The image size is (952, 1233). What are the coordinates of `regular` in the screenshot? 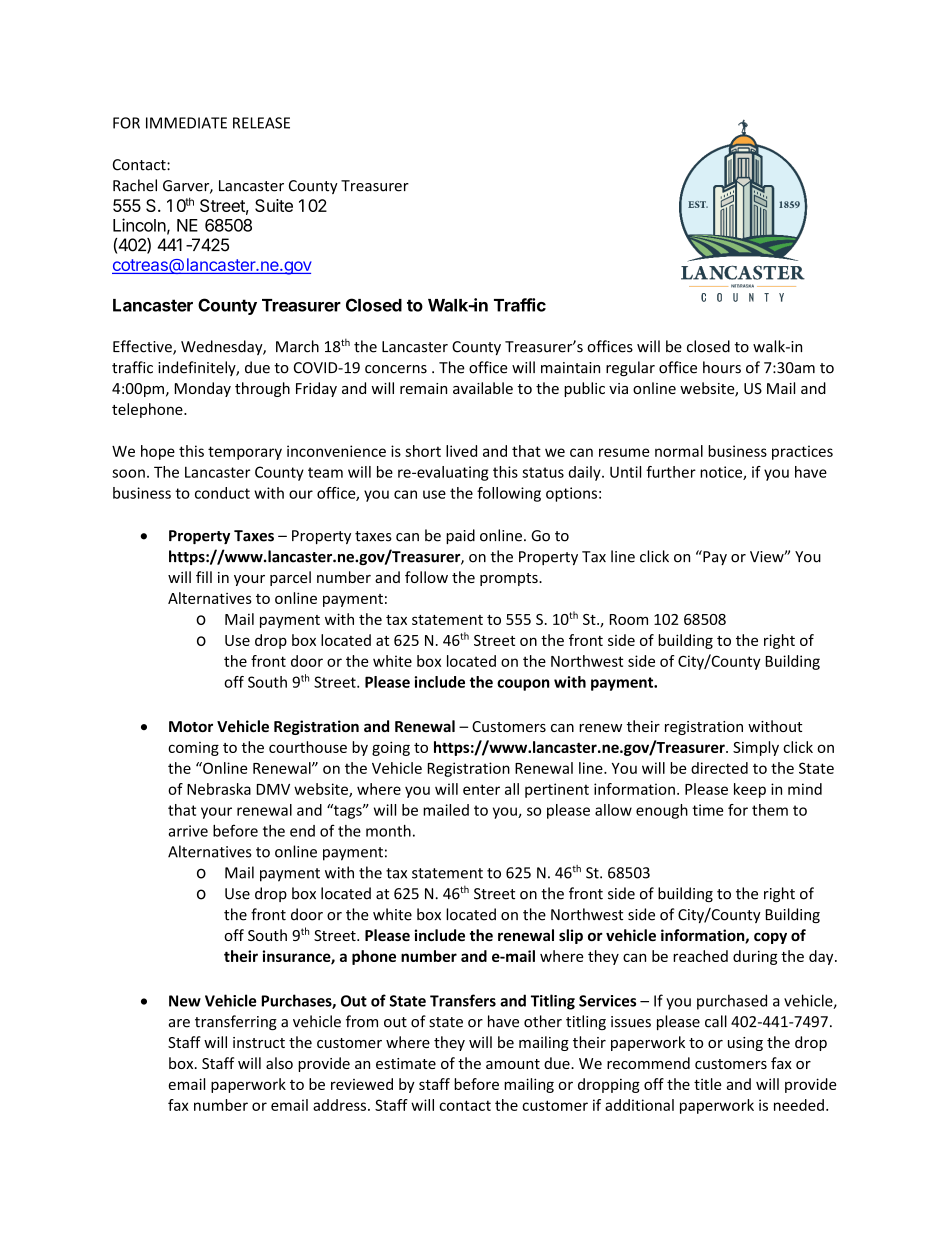 It's located at (630, 368).
